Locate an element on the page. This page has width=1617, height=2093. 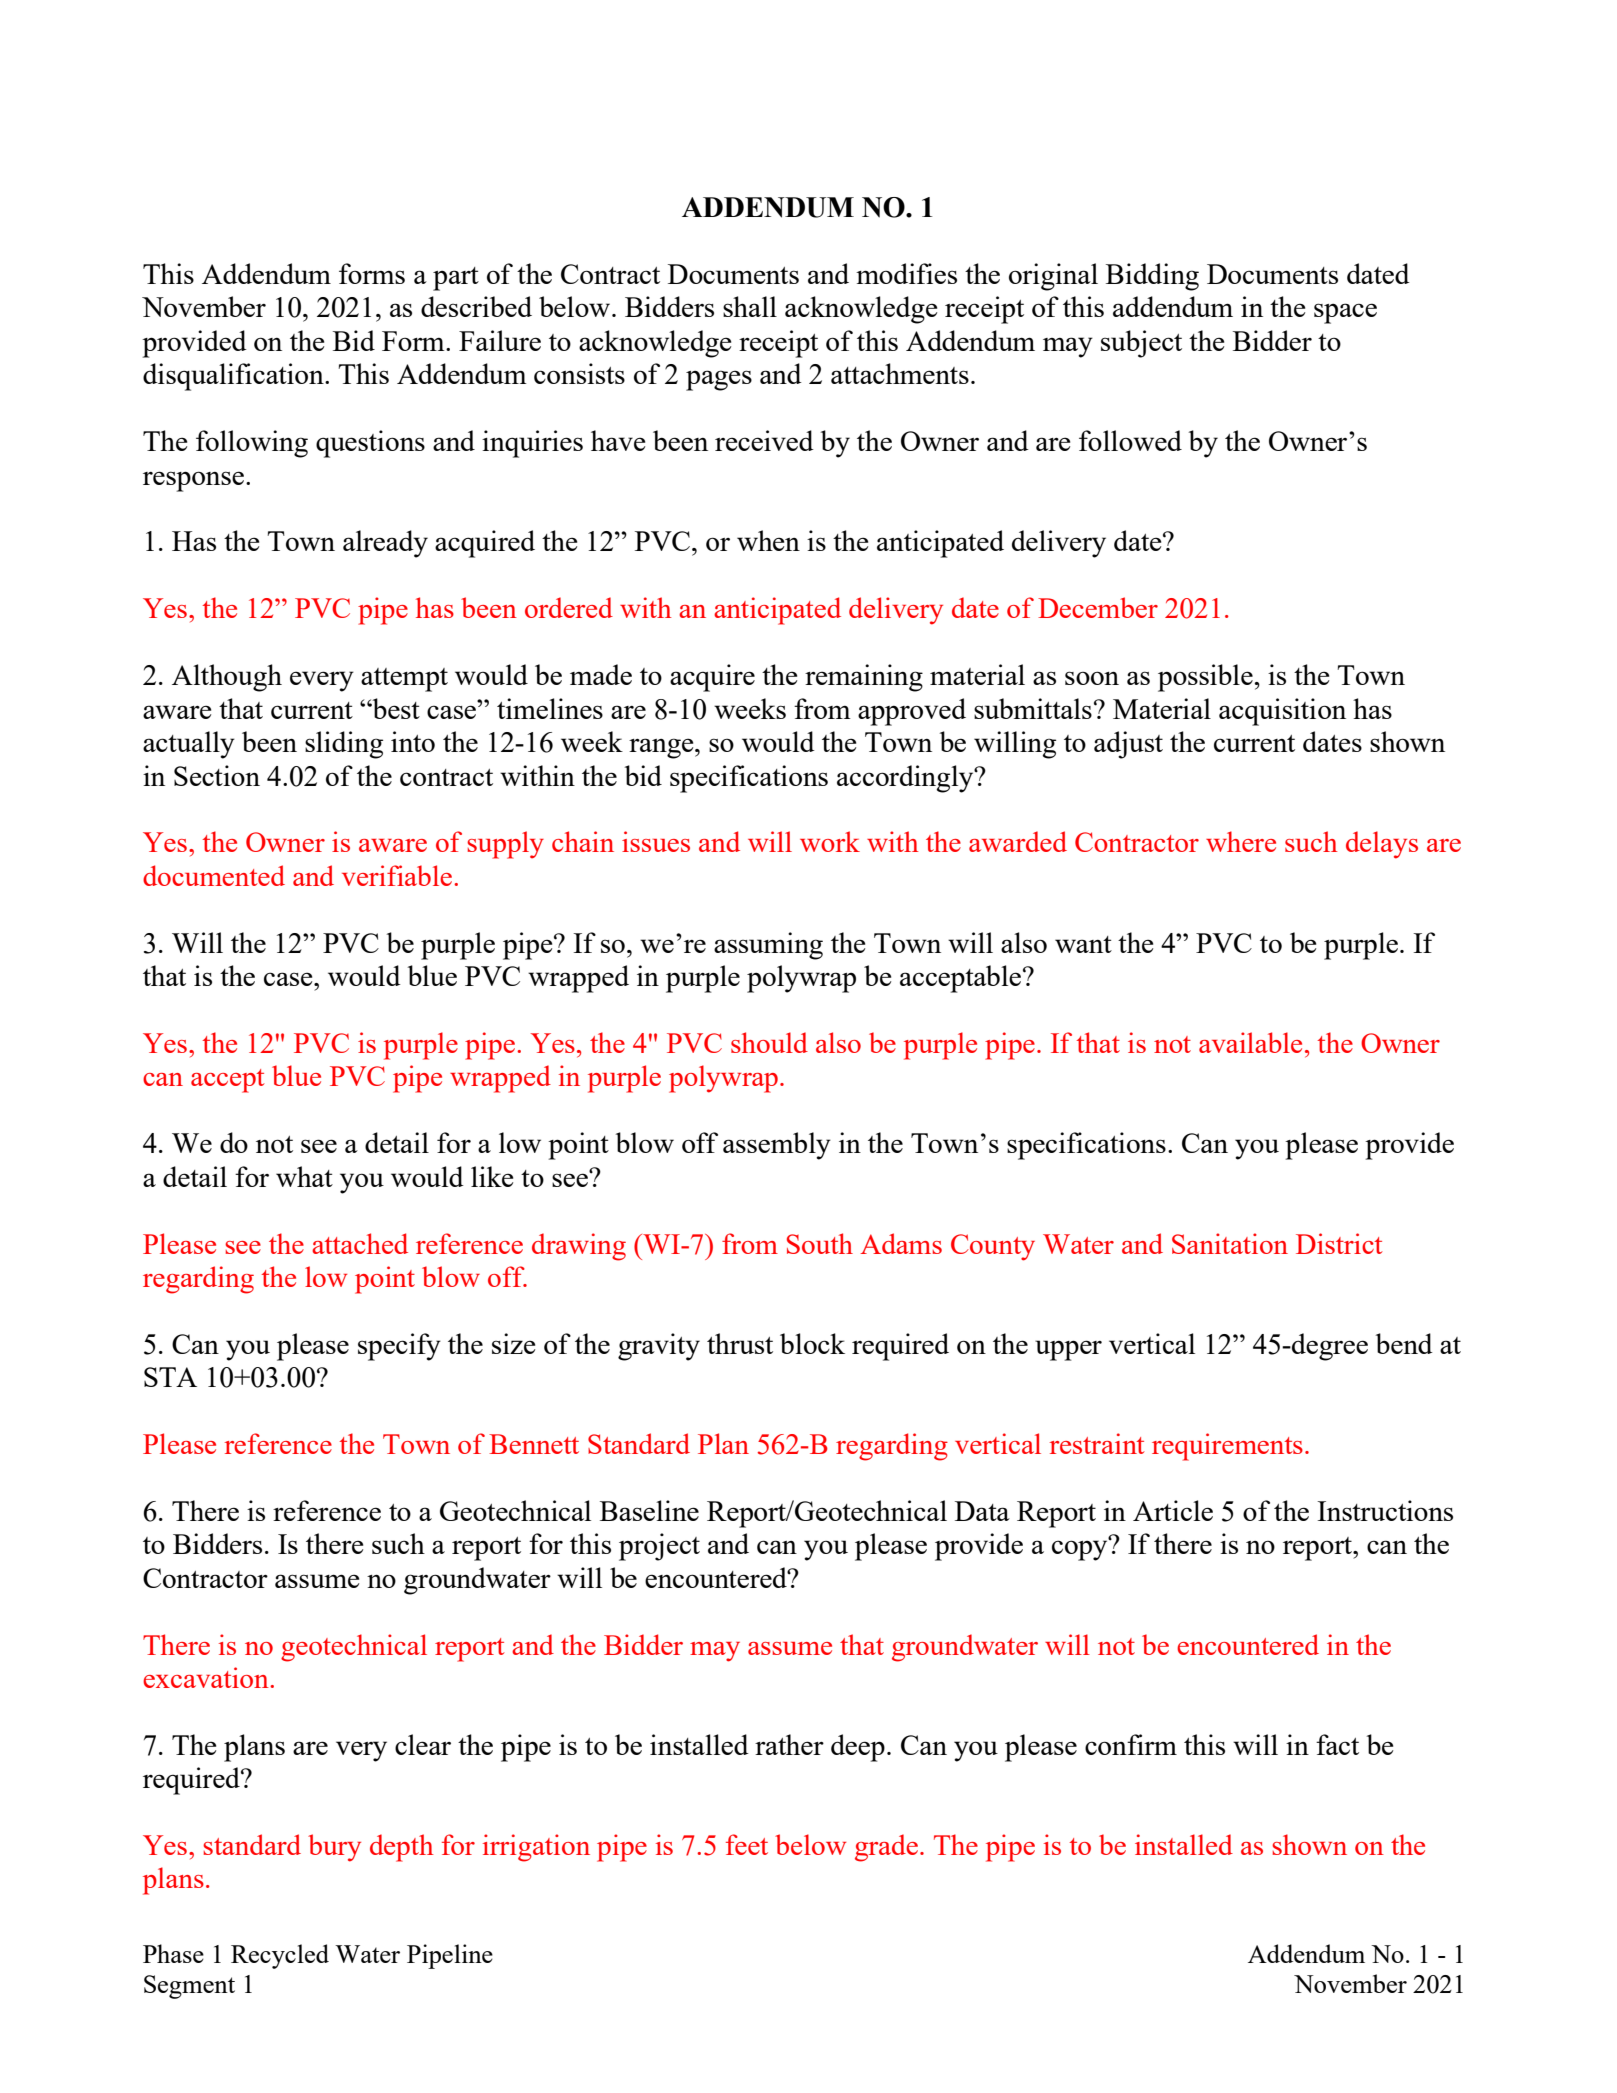
where is located at coordinates (1241, 841).
